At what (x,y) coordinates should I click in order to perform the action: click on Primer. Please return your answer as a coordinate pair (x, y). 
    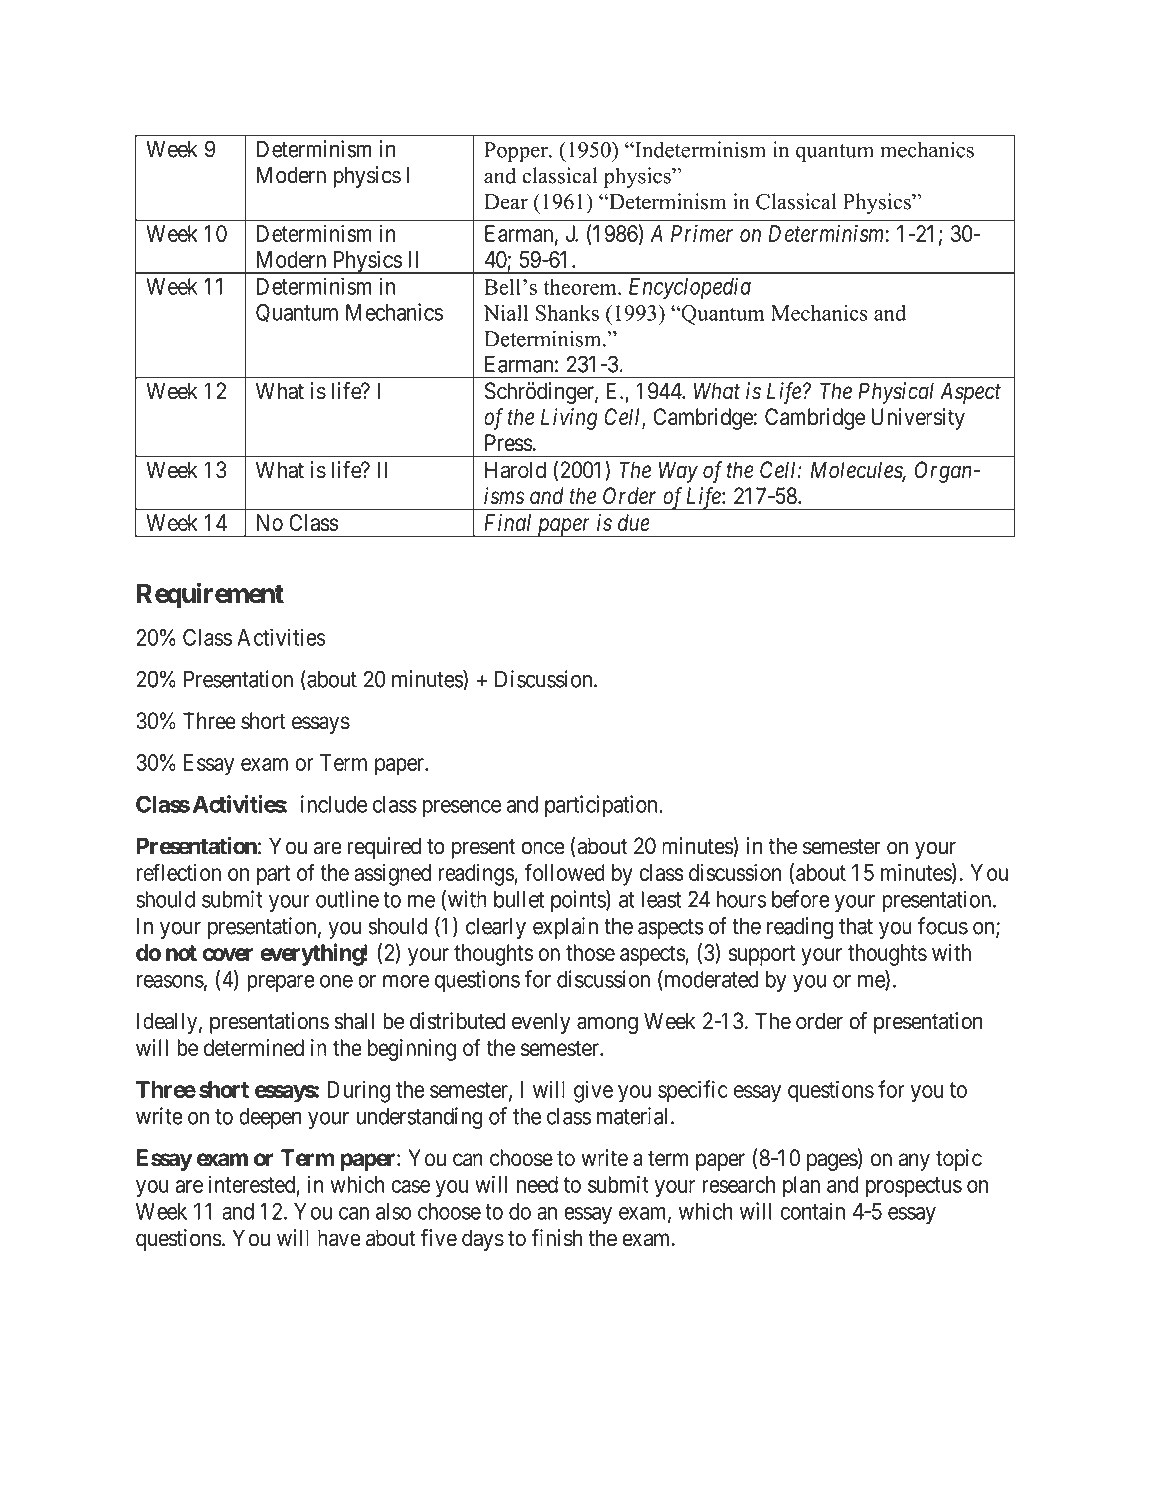
    Looking at the image, I should click on (702, 233).
